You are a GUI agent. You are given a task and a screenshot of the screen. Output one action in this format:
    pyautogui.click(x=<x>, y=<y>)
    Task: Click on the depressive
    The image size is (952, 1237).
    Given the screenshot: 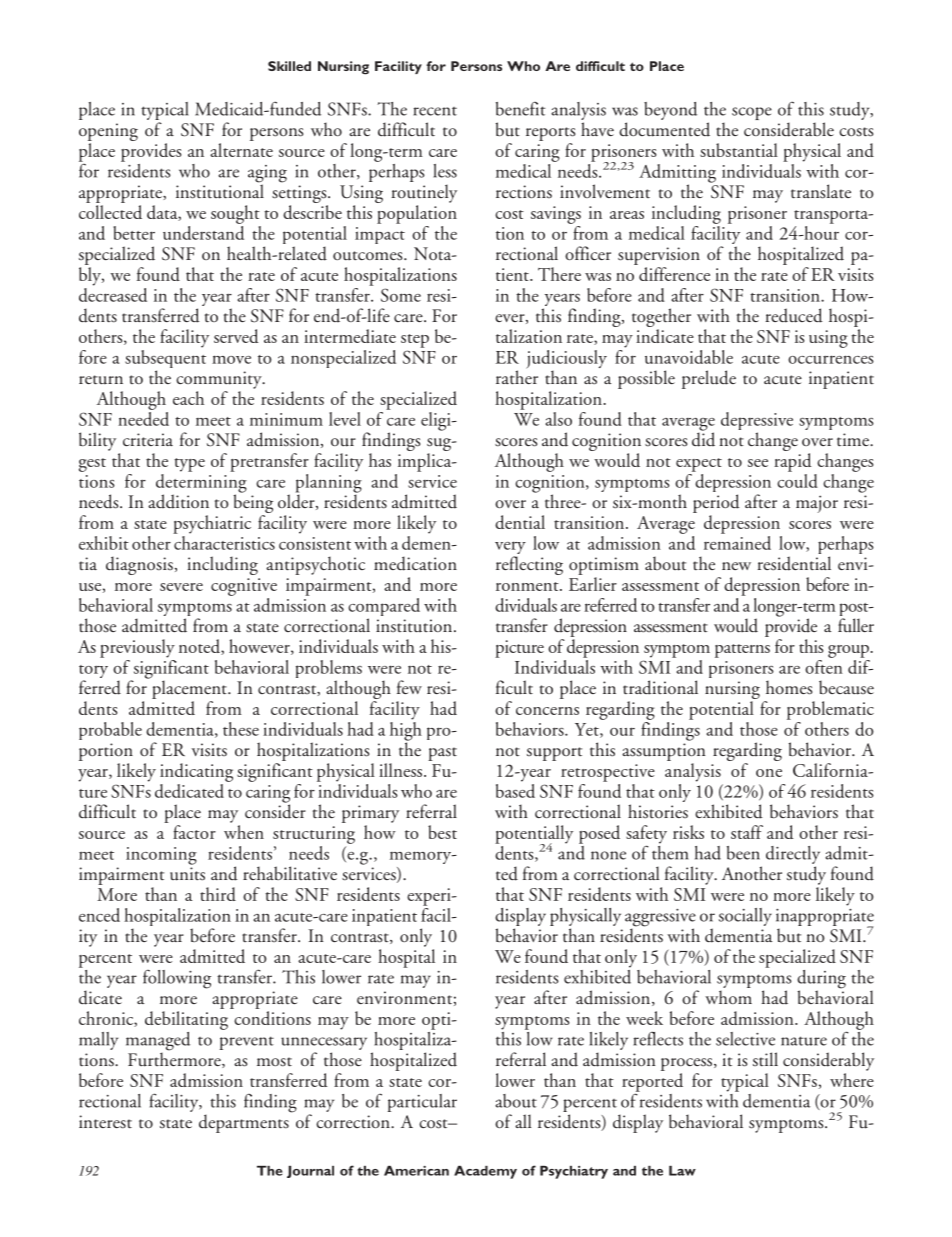 What is the action you would take?
    pyautogui.click(x=757, y=422)
